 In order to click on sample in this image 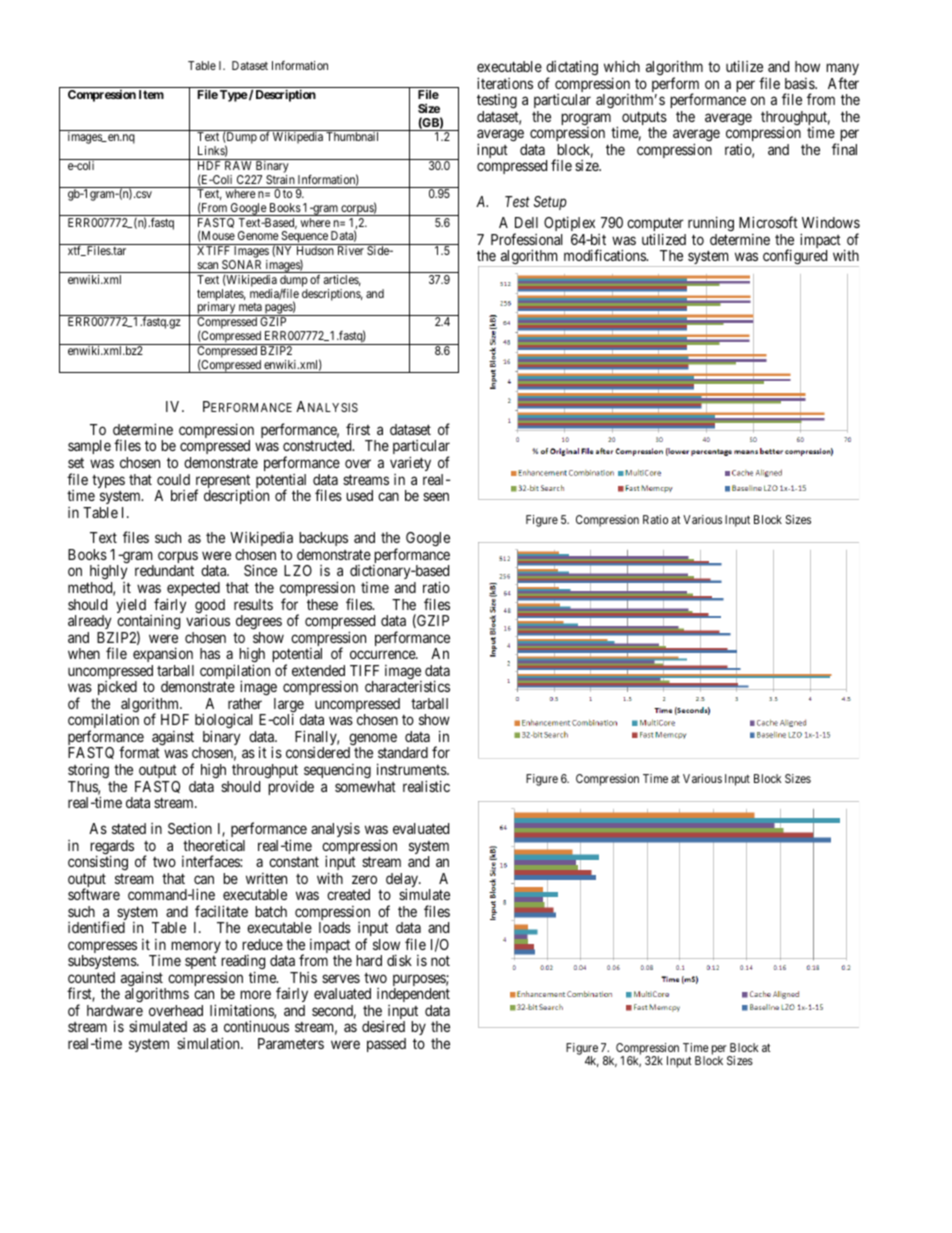, I will do `click(89, 447)`.
